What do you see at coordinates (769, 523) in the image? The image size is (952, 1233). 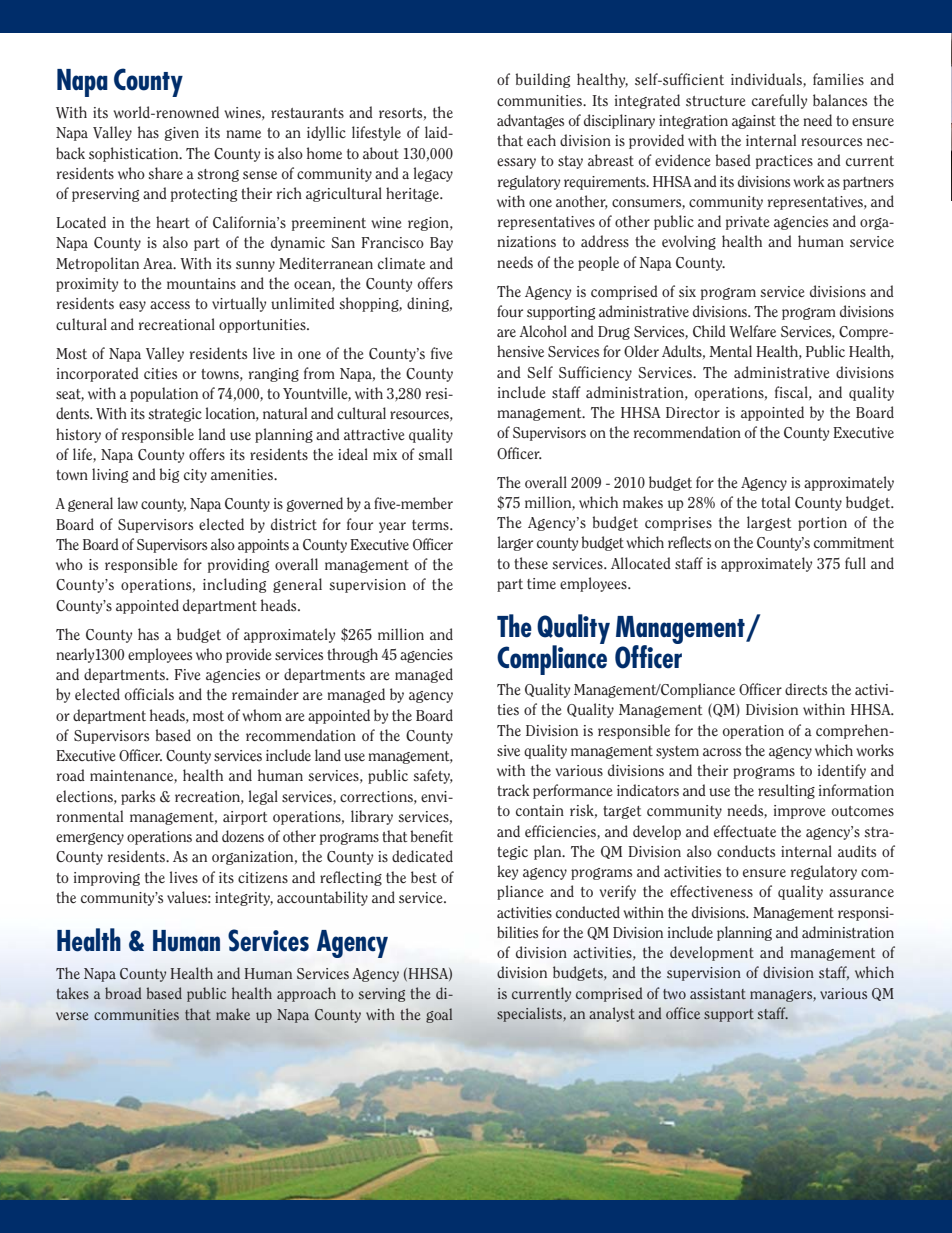 I see `largest` at bounding box center [769, 523].
